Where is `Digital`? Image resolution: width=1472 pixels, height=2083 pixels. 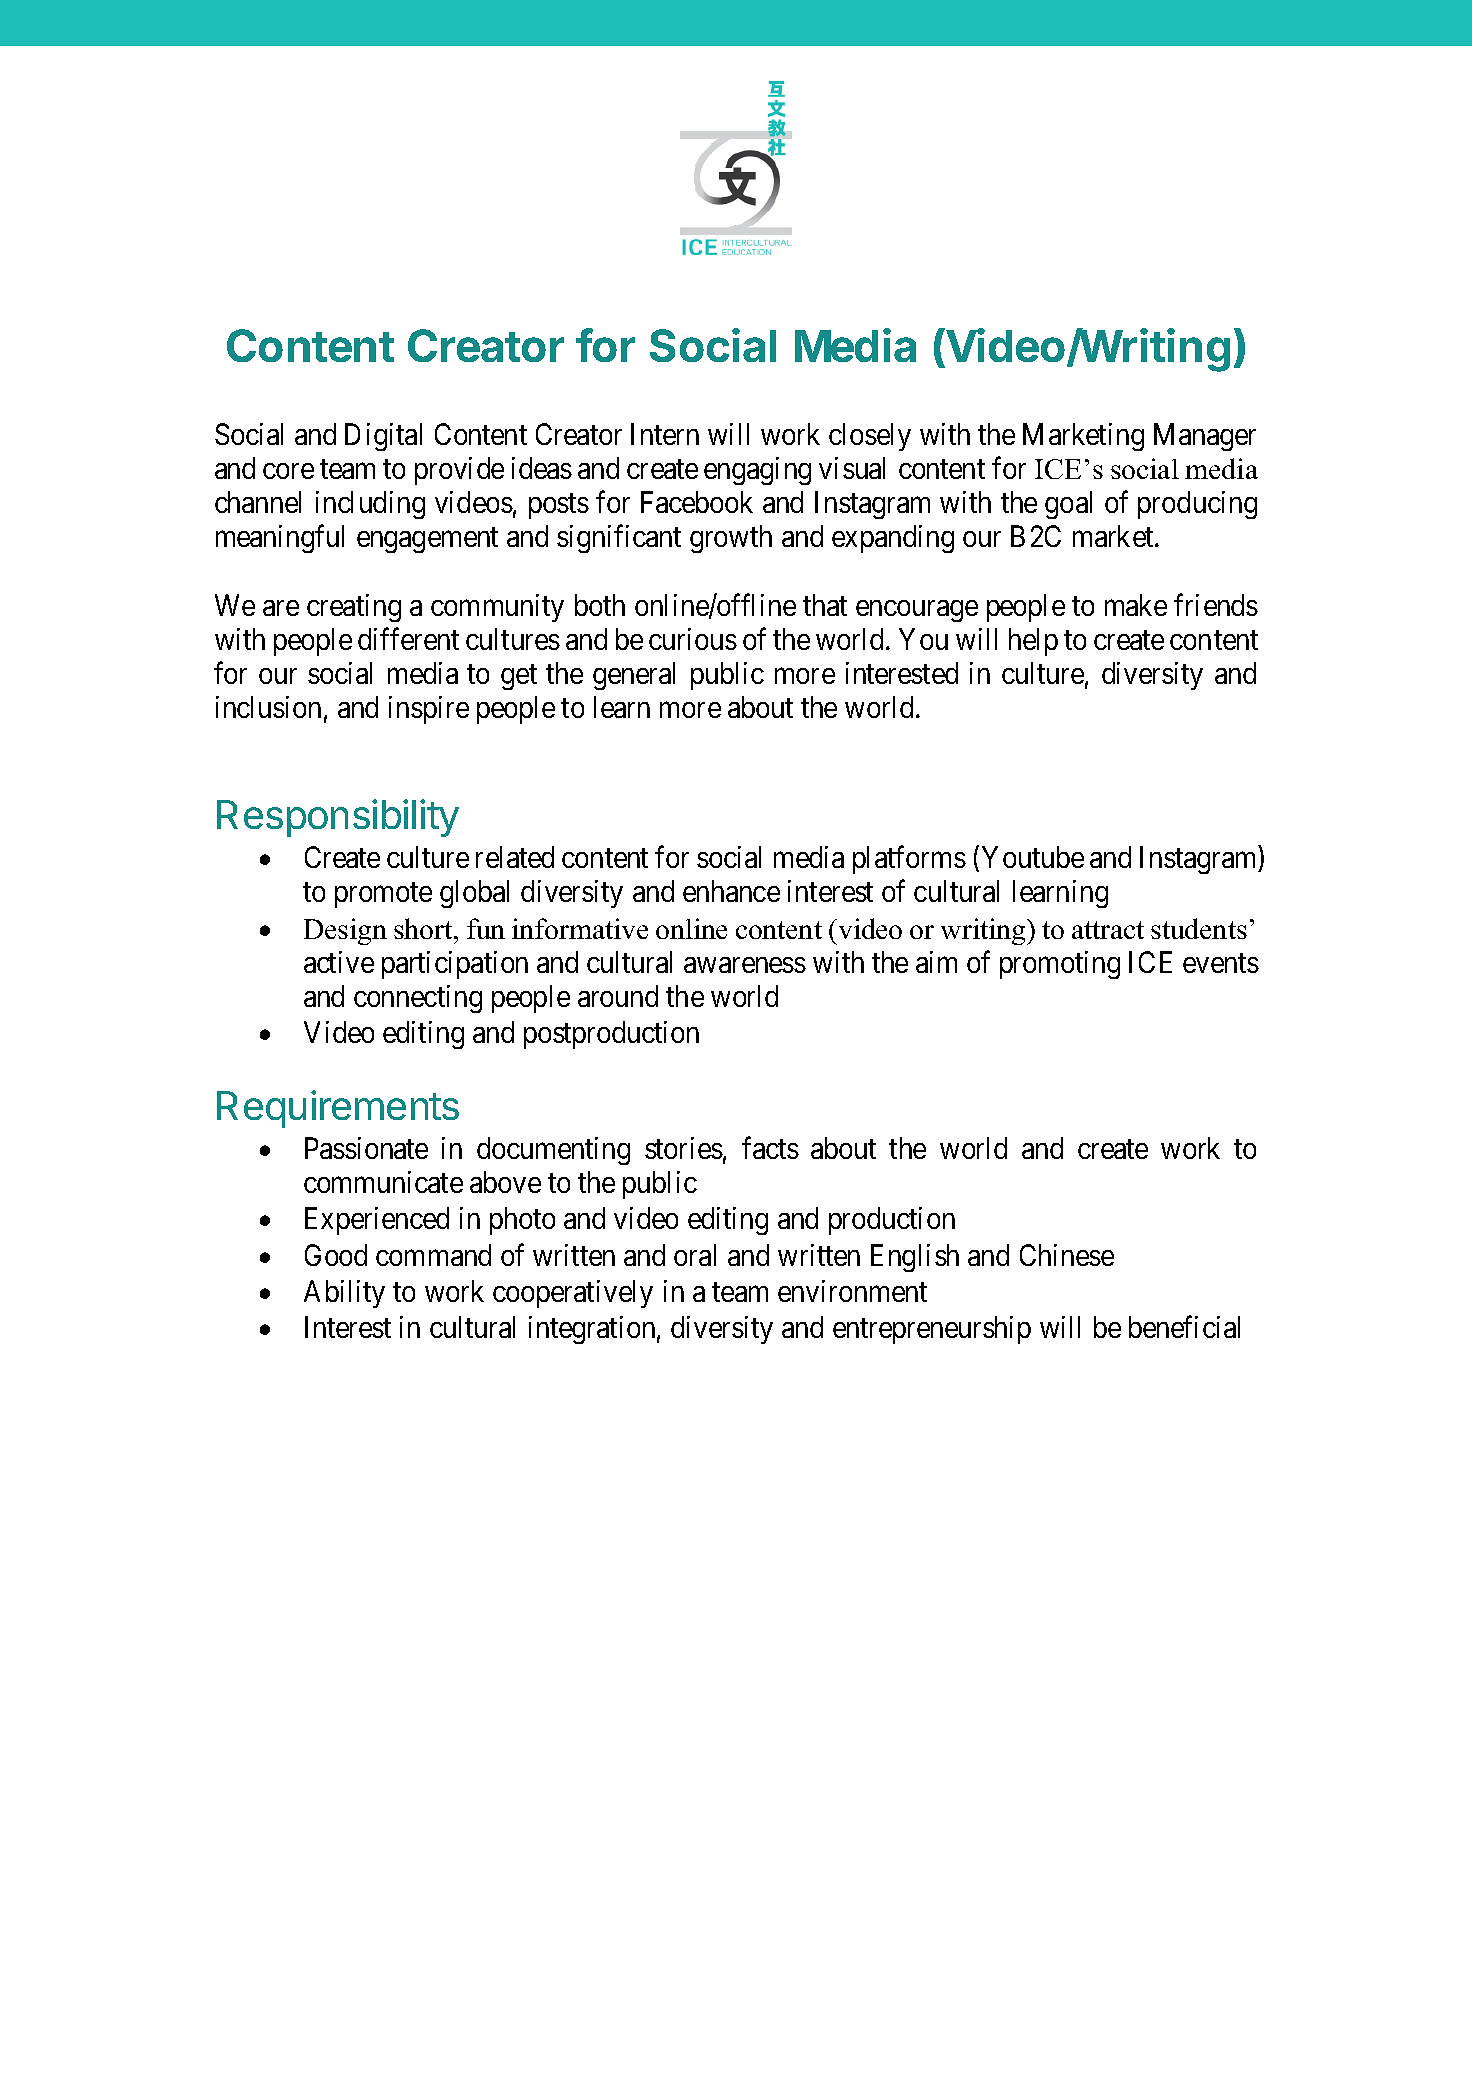 Digital is located at coordinates (383, 437).
